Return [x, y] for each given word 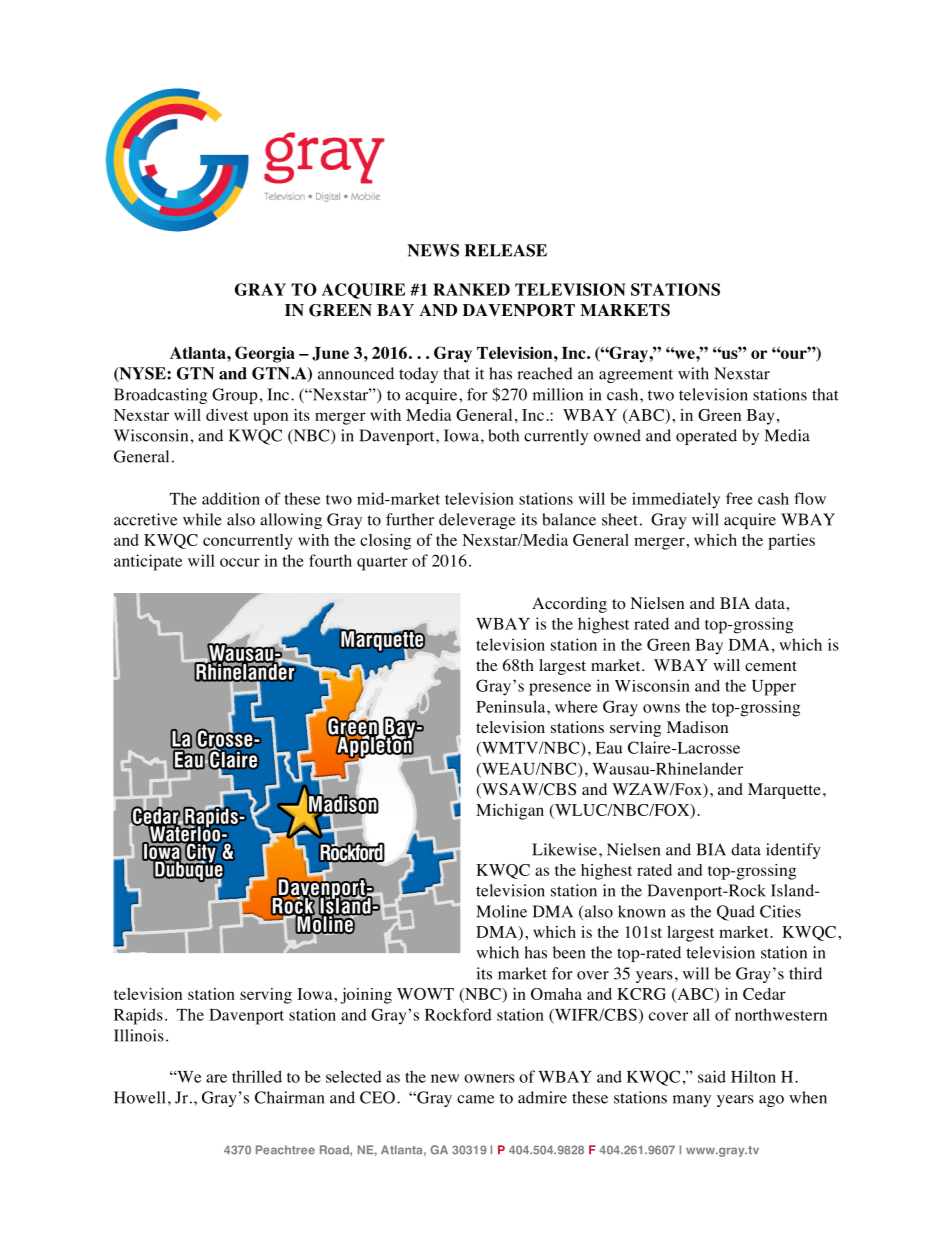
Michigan [510, 812]
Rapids [138, 1016]
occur [240, 562]
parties [791, 542]
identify [793, 851]
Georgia [265, 354]
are [216, 1078]
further [410, 519]
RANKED [471, 289]
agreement [636, 376]
